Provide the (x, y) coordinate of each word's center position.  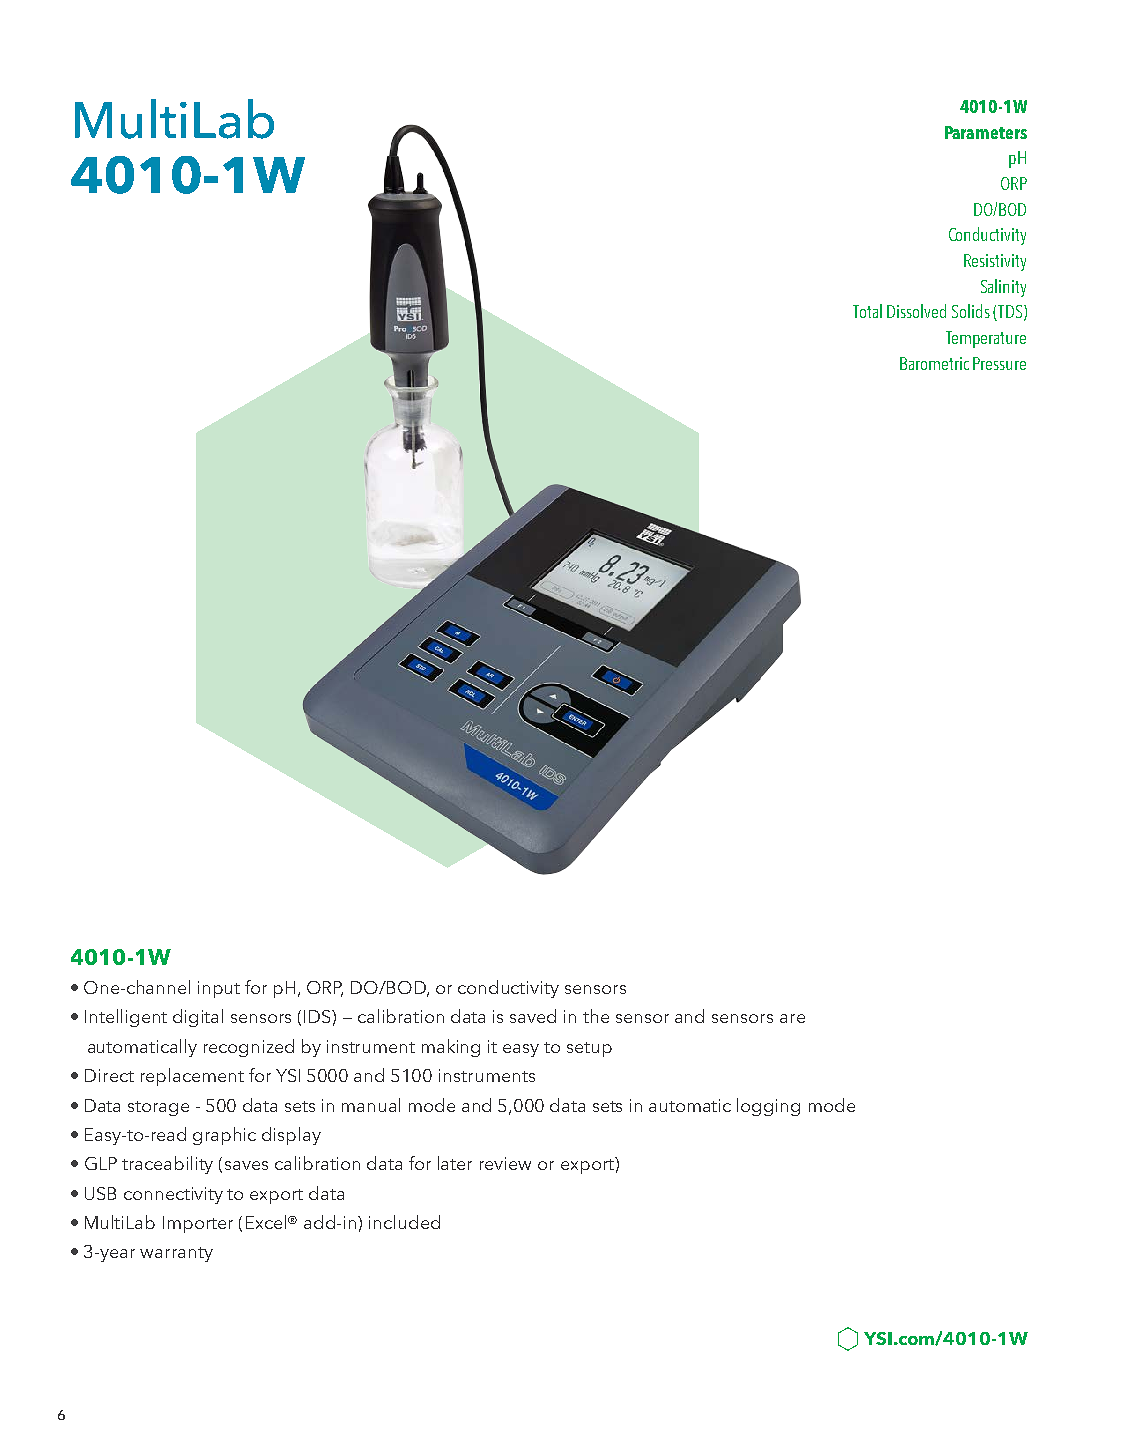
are (792, 1018)
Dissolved (916, 311)
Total (867, 311)
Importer (198, 1224)
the (596, 1016)
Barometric (934, 363)
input (219, 989)
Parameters (986, 132)
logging (768, 1107)
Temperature (986, 339)
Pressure (999, 363)
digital (198, 1018)
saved (533, 1016)
